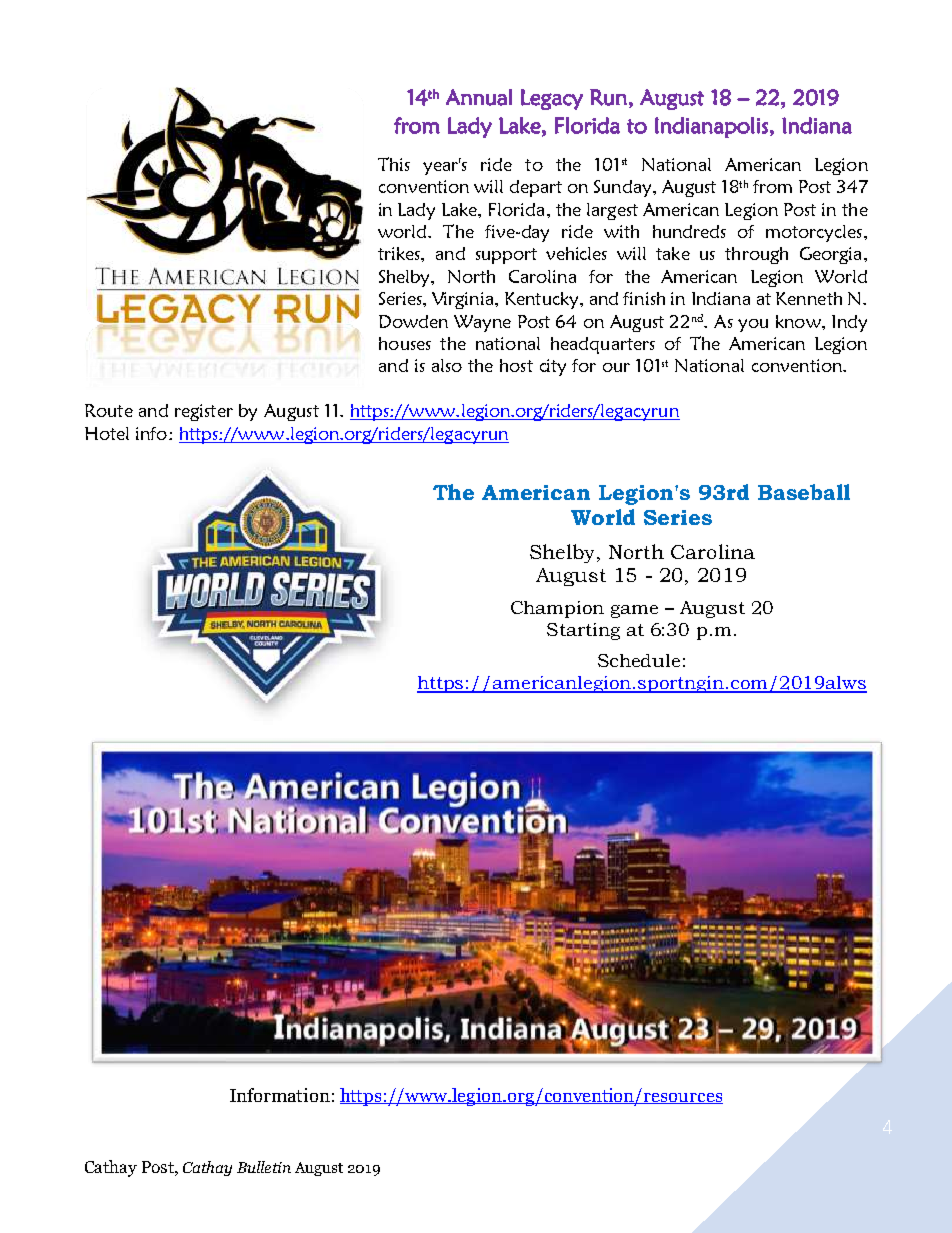 Image resolution: width=952 pixels, height=1233 pixels. Describe the element at coordinates (814, 233) in the screenshot. I see `motorcycles` at that location.
